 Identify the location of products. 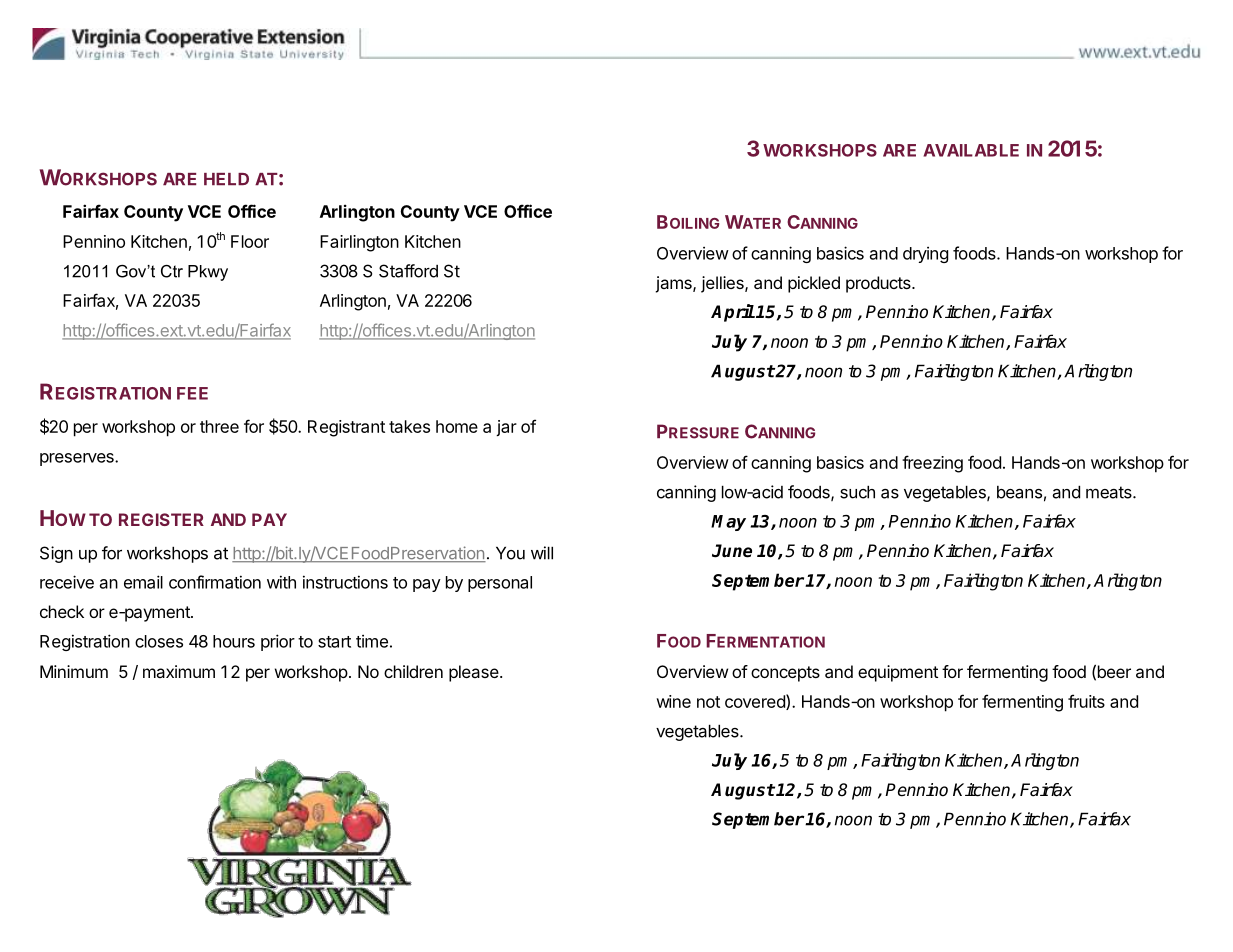
(879, 284).
